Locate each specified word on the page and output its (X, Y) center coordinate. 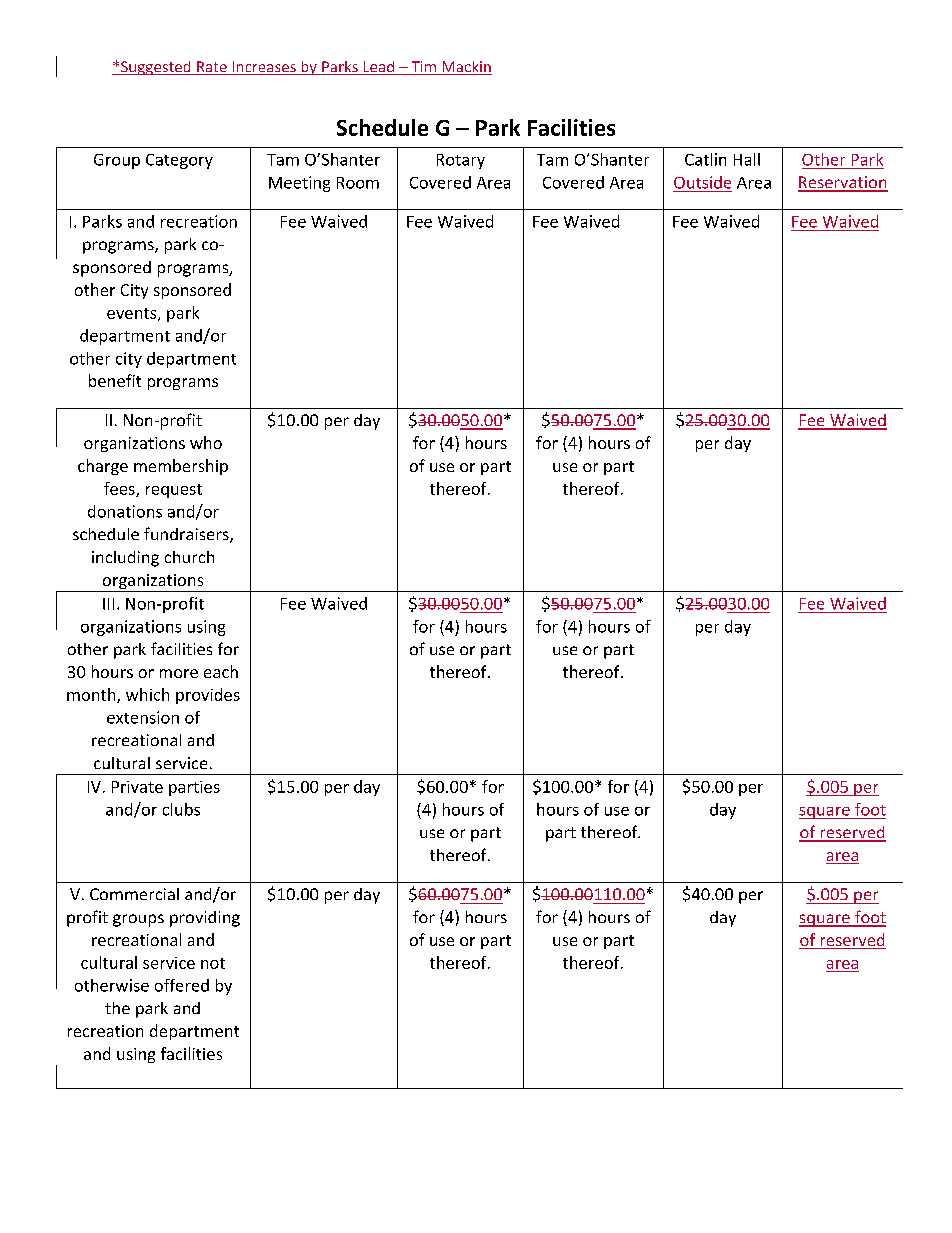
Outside (702, 182)
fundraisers (187, 535)
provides (208, 696)
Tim (424, 68)
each (221, 671)
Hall (747, 159)
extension (143, 717)
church (189, 557)
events (133, 314)
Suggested (156, 68)
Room (358, 183)
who (206, 442)
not (213, 963)
